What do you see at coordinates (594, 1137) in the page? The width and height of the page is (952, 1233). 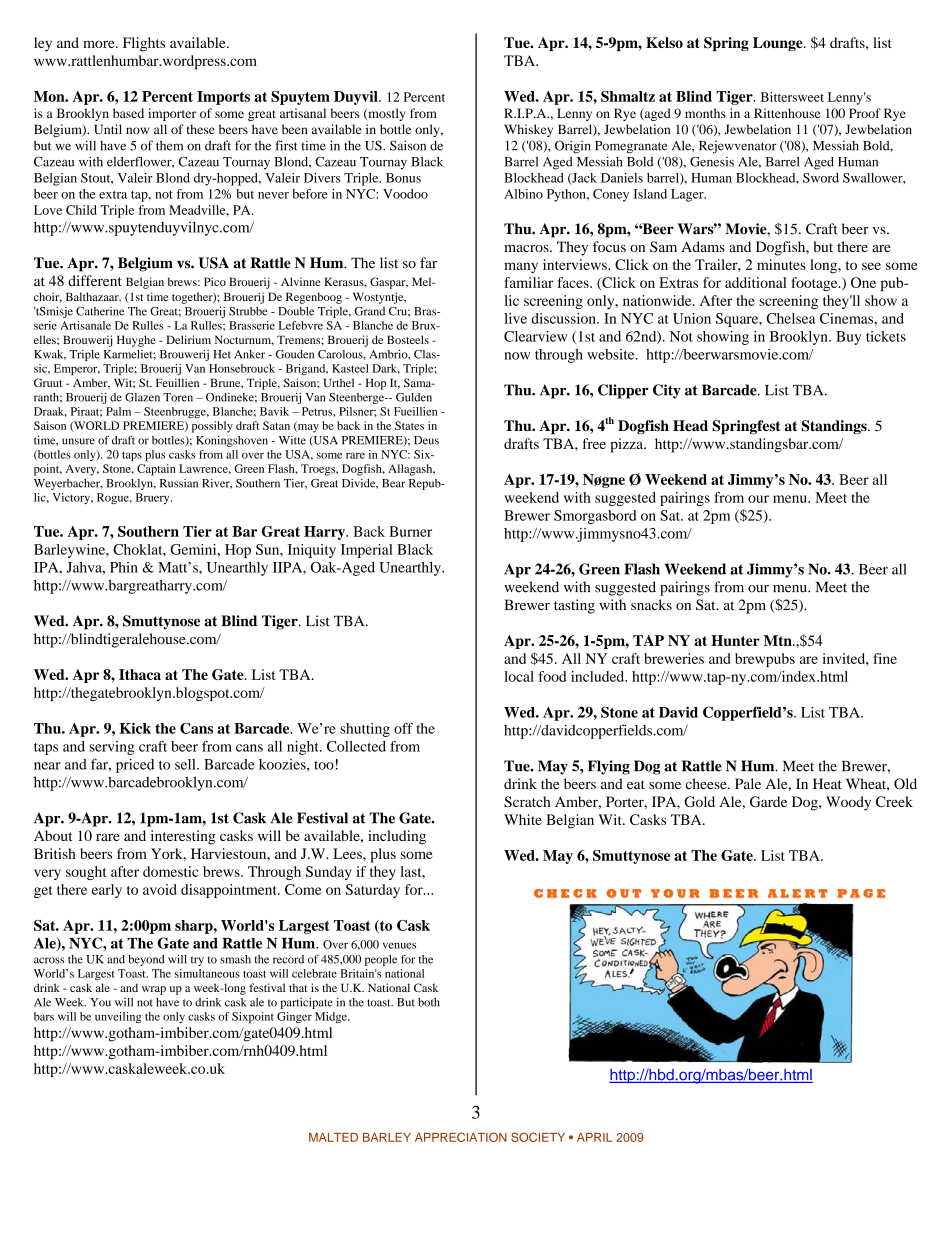 I see `APRIL` at bounding box center [594, 1137].
